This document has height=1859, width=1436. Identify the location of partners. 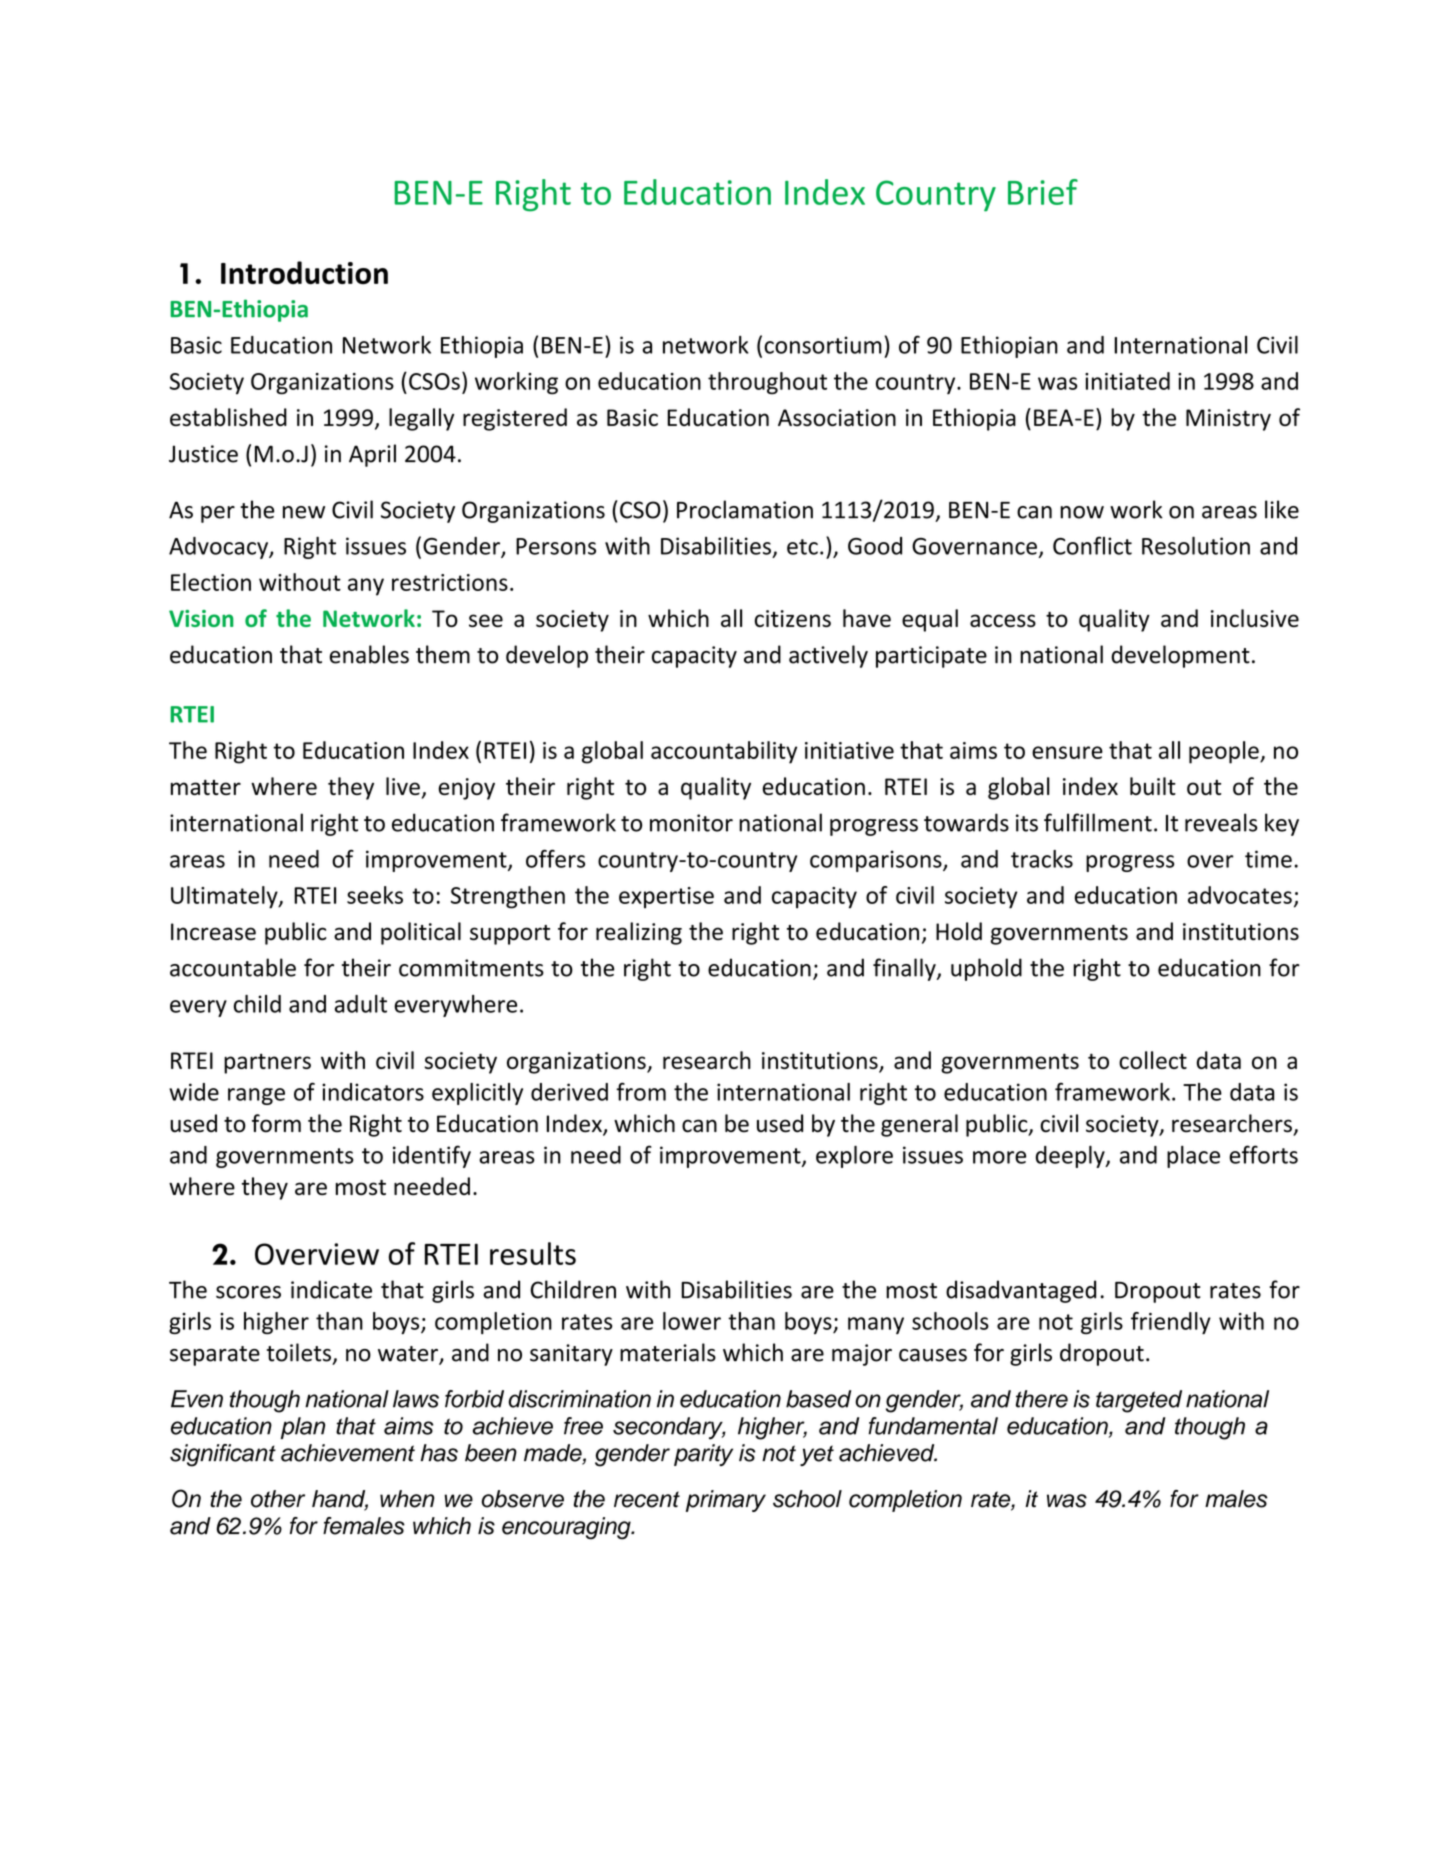
(267, 1063).
